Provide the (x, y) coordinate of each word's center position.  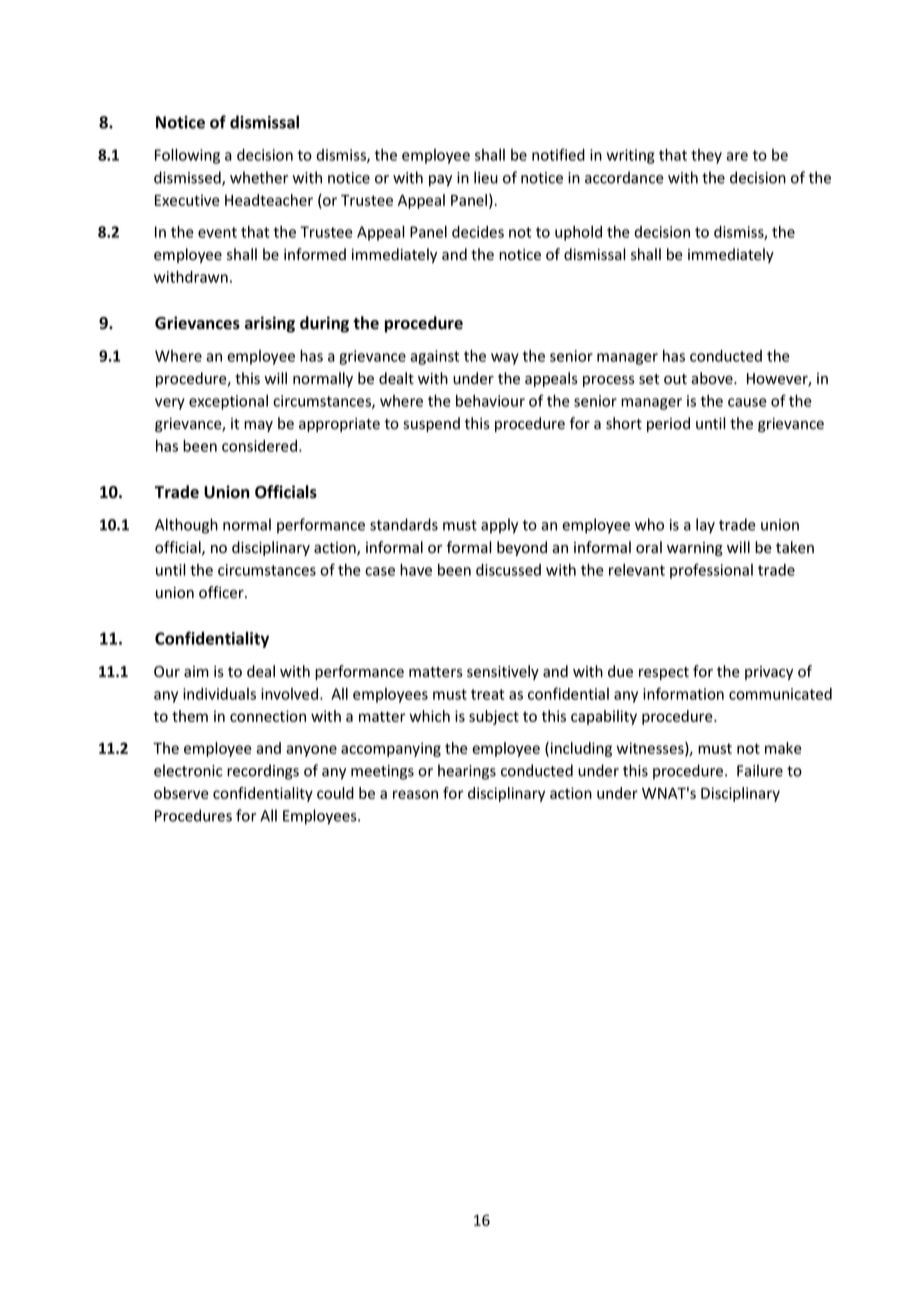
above (713, 378)
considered (259, 446)
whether (259, 177)
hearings (467, 772)
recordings (263, 772)
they (706, 156)
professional (711, 571)
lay (705, 526)
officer (222, 592)
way (505, 359)
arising (270, 324)
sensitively (503, 672)
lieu (486, 177)
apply (499, 526)
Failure (760, 770)
